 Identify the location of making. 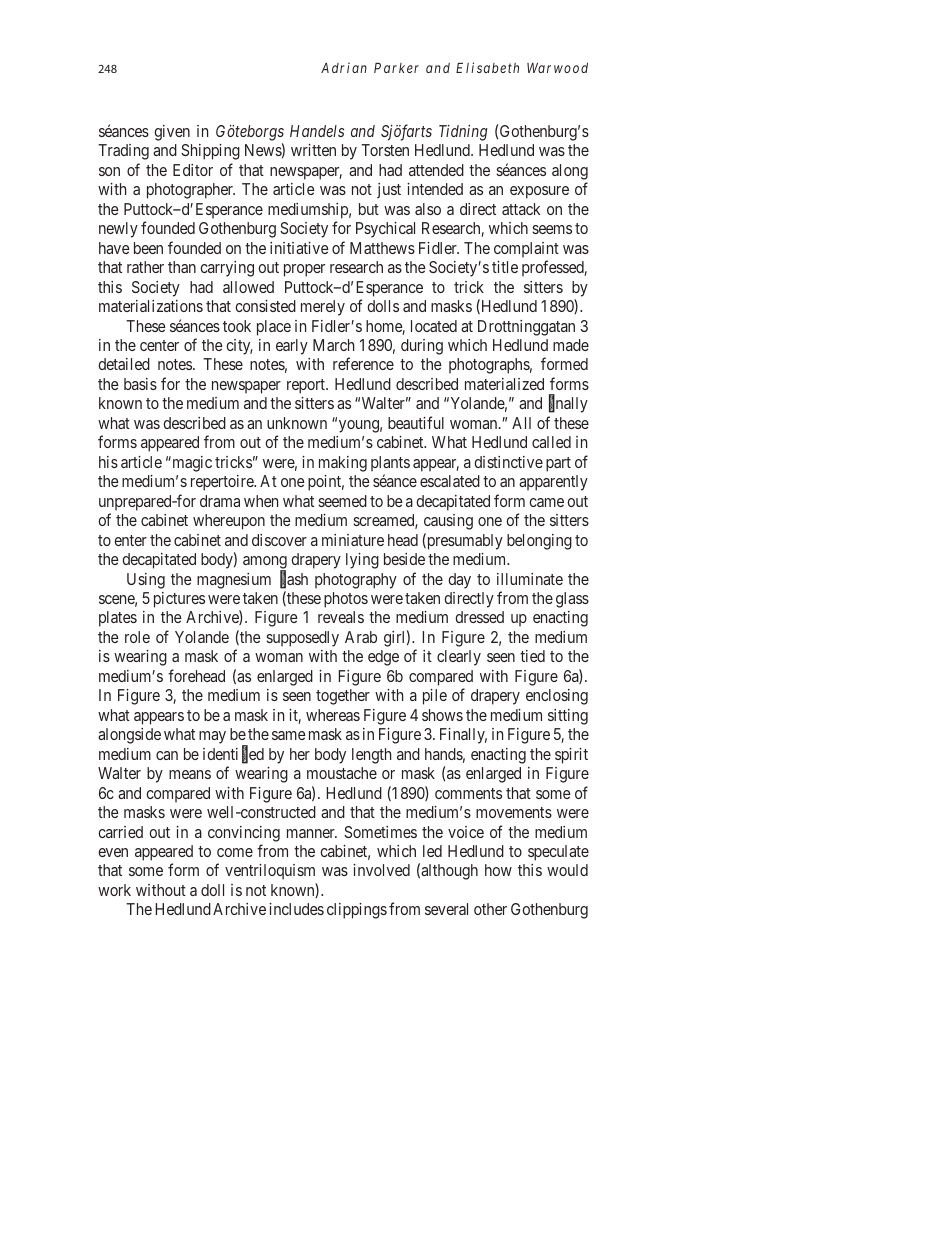
(343, 464).
